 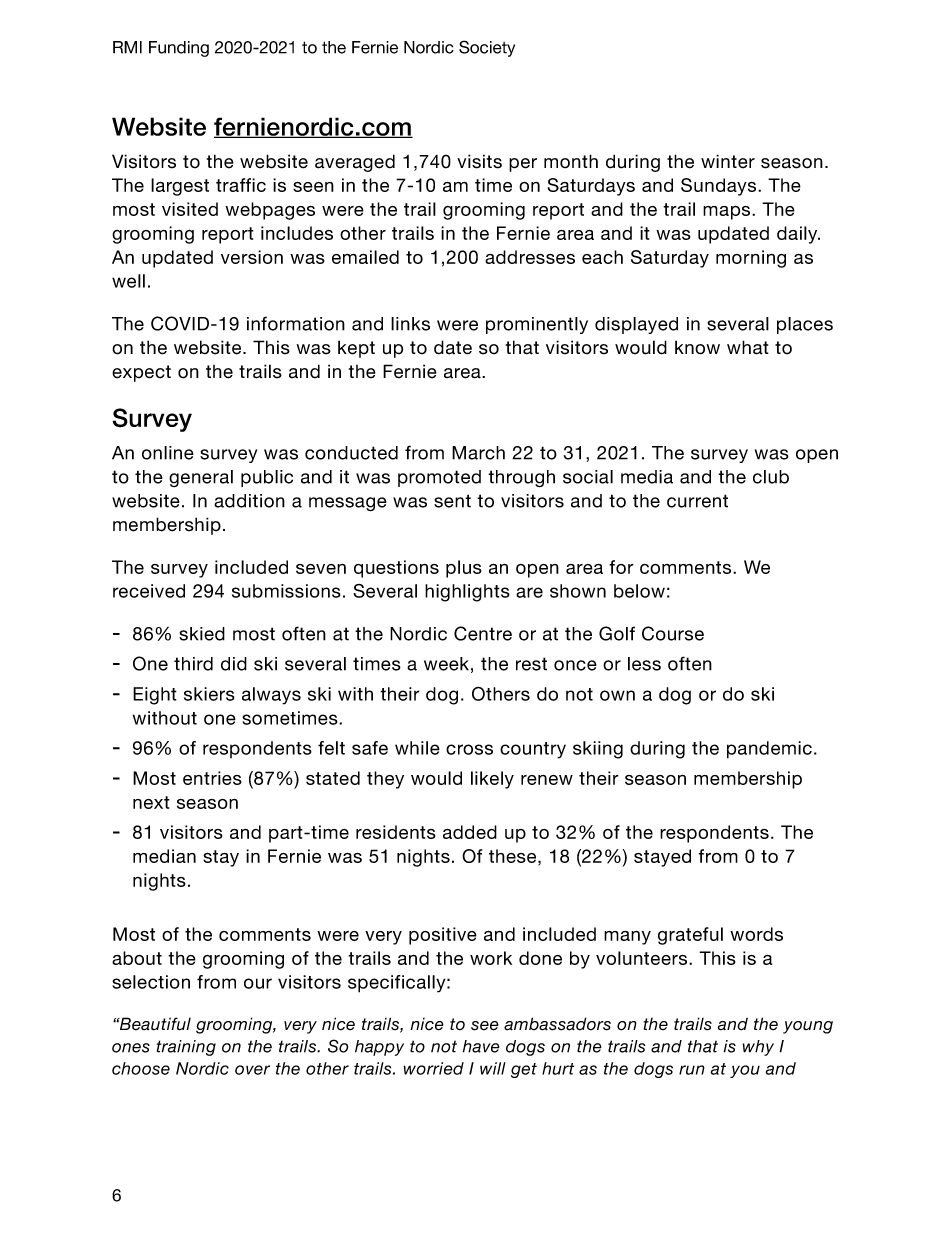 What do you see at coordinates (464, 569) in the screenshot?
I see `plus` at bounding box center [464, 569].
